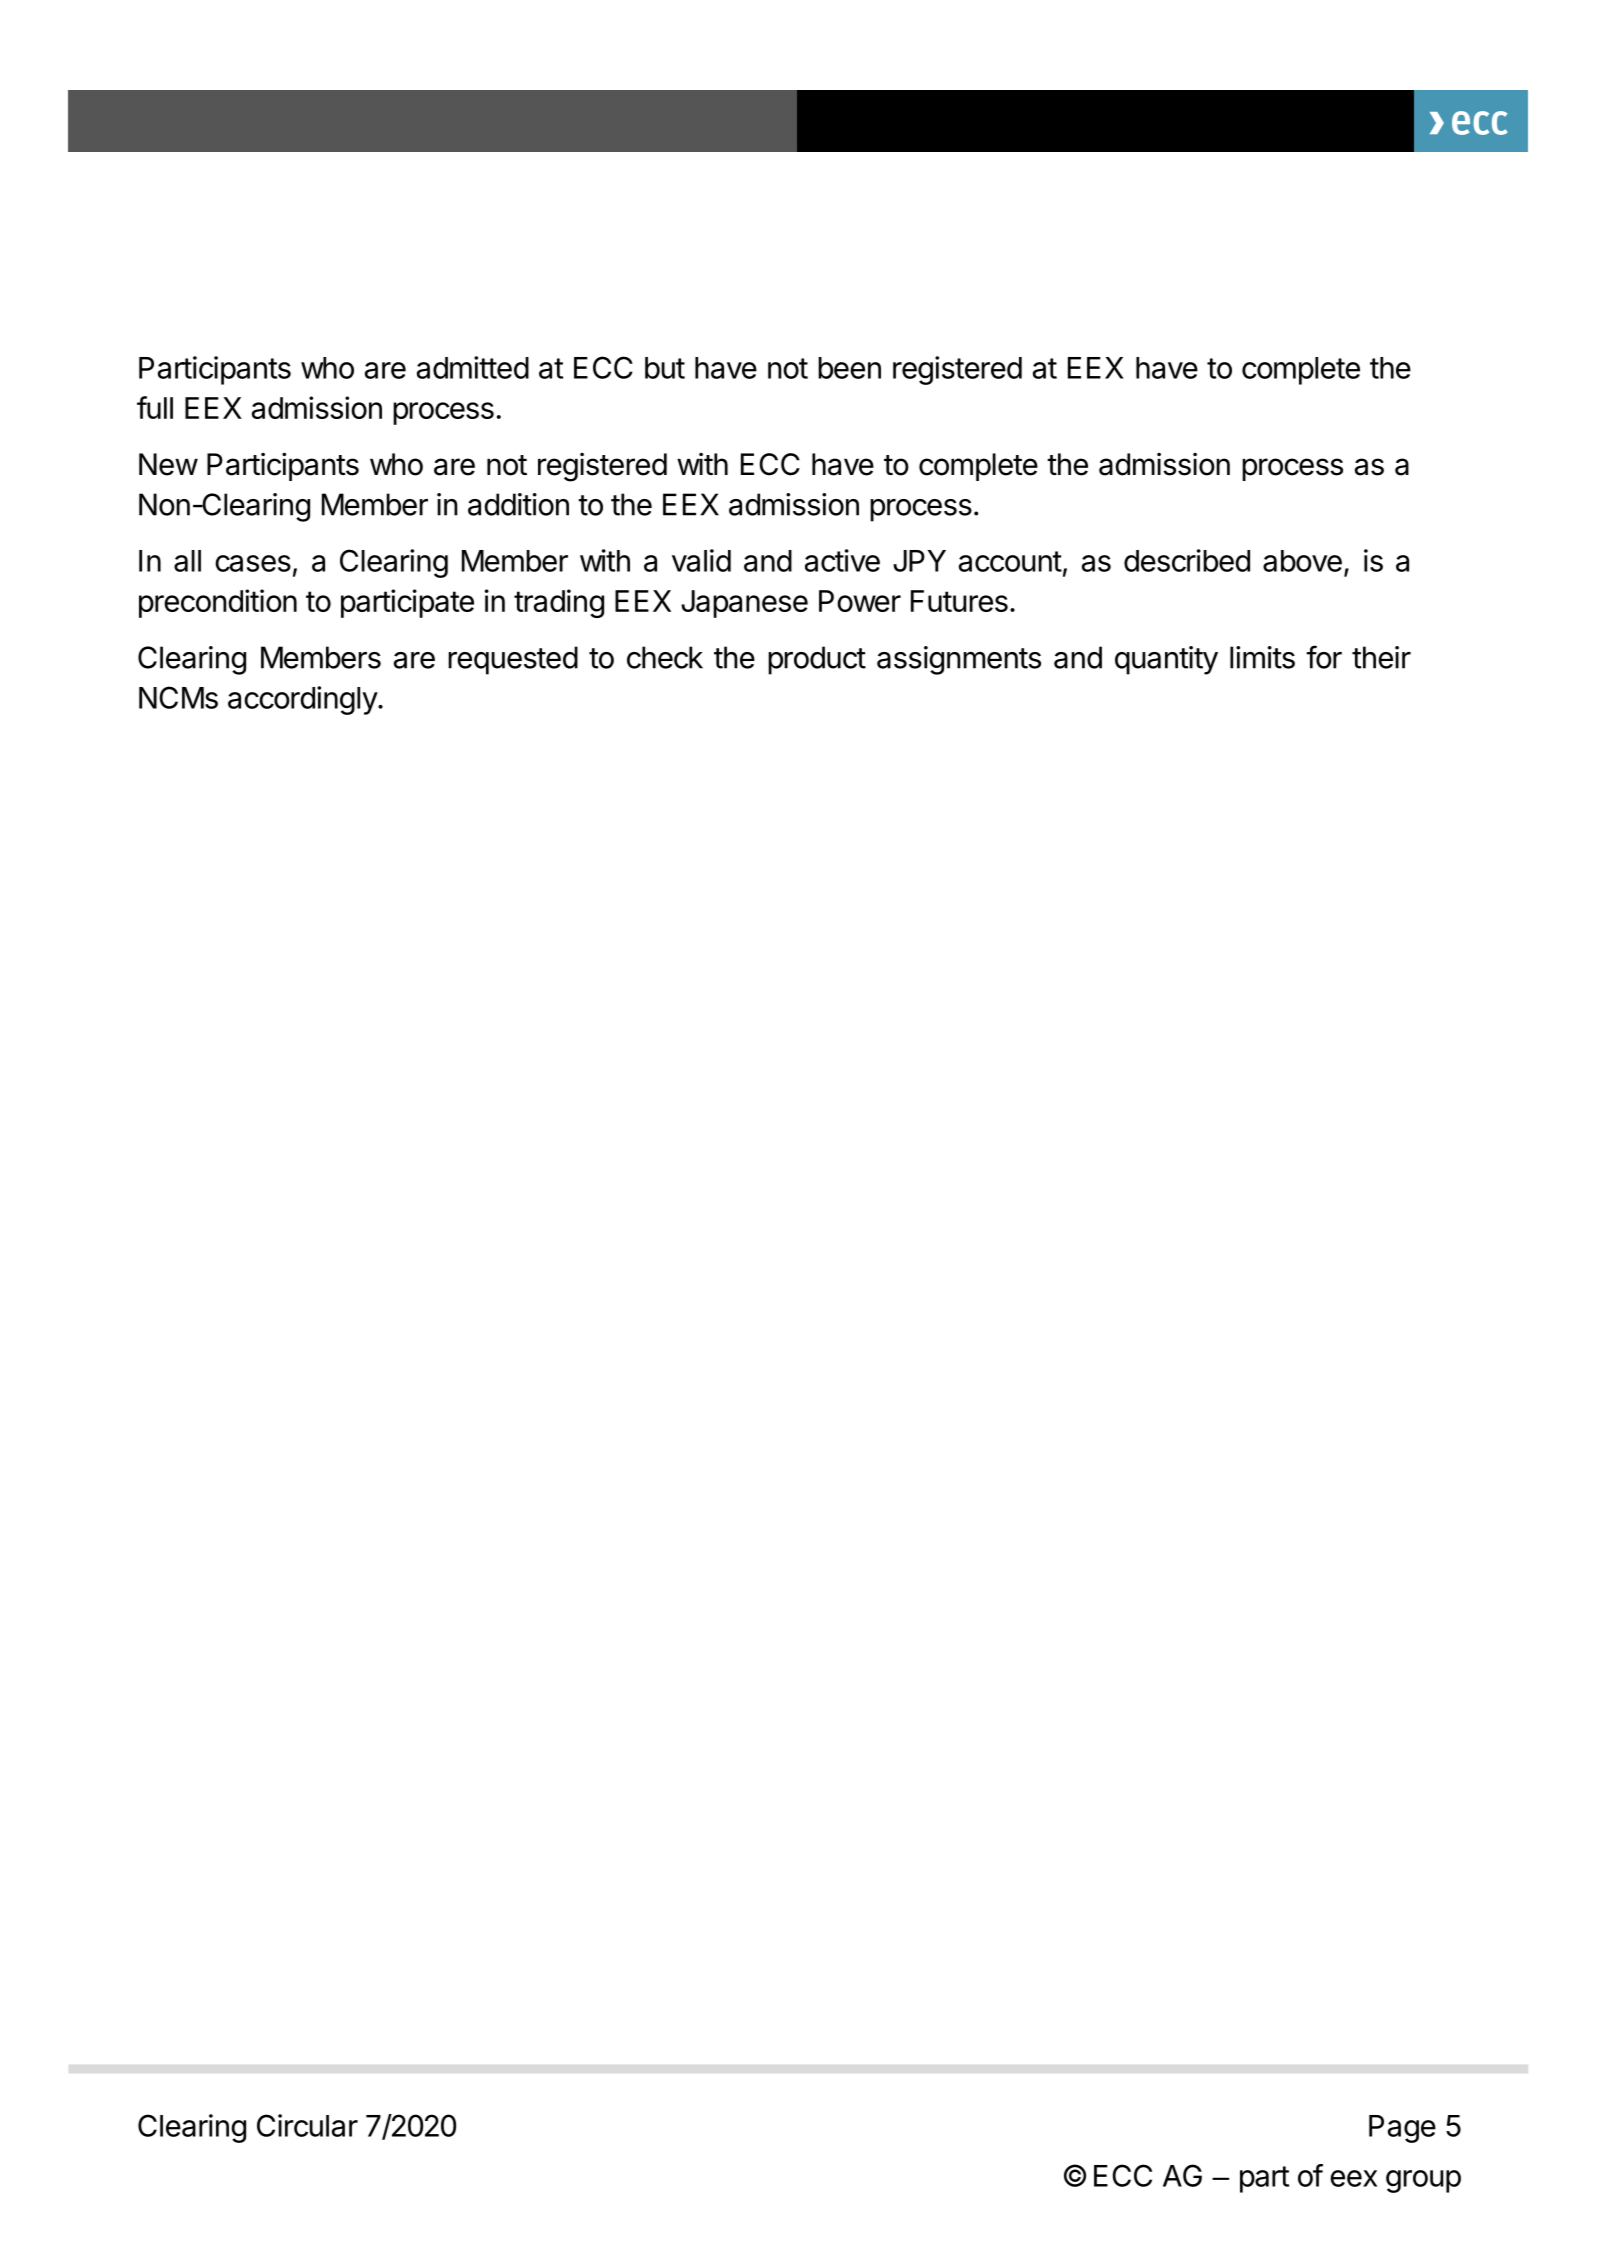  Describe the element at coordinates (817, 660) in the document. I see `product` at that location.
